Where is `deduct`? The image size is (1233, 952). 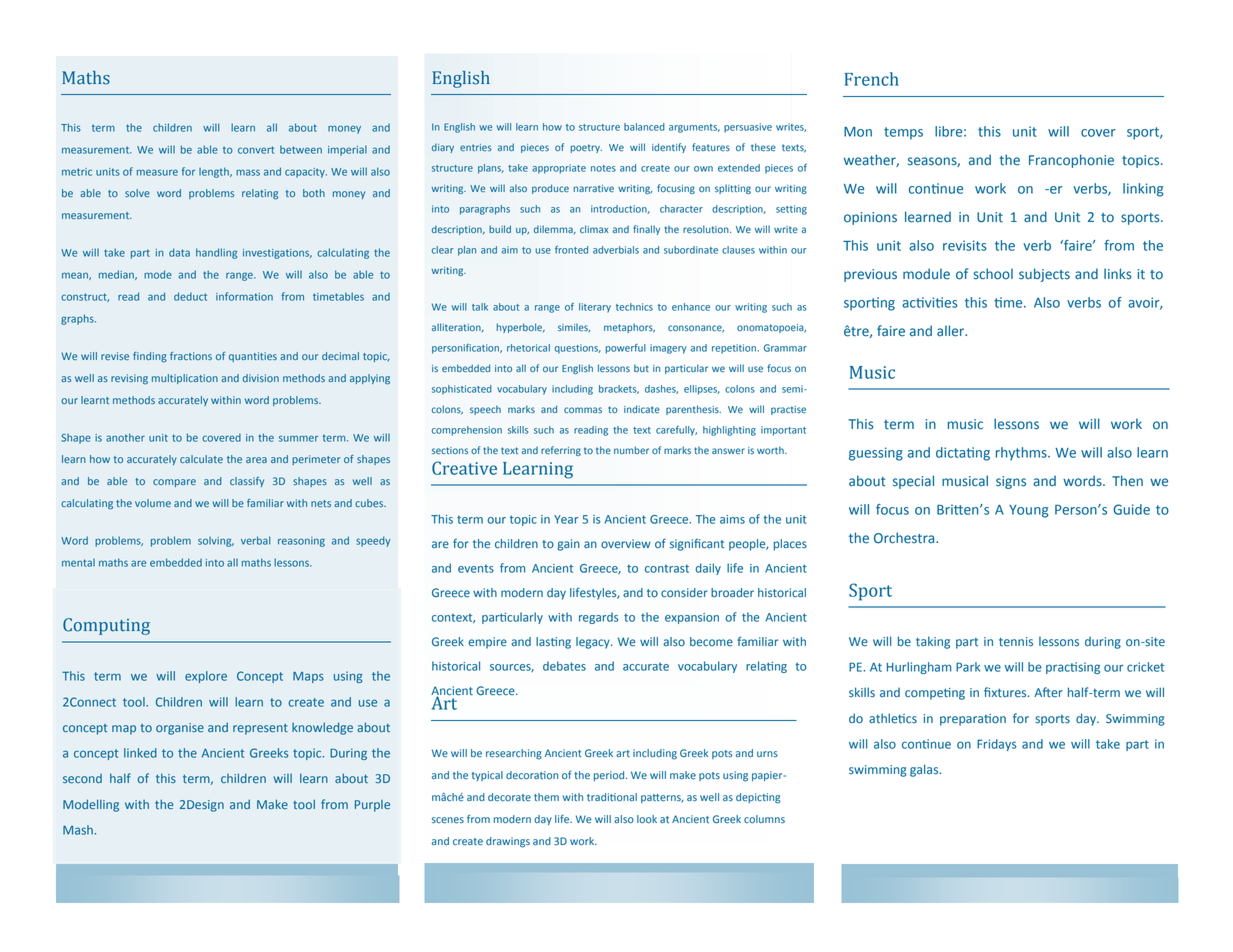 deduct is located at coordinates (190, 296).
